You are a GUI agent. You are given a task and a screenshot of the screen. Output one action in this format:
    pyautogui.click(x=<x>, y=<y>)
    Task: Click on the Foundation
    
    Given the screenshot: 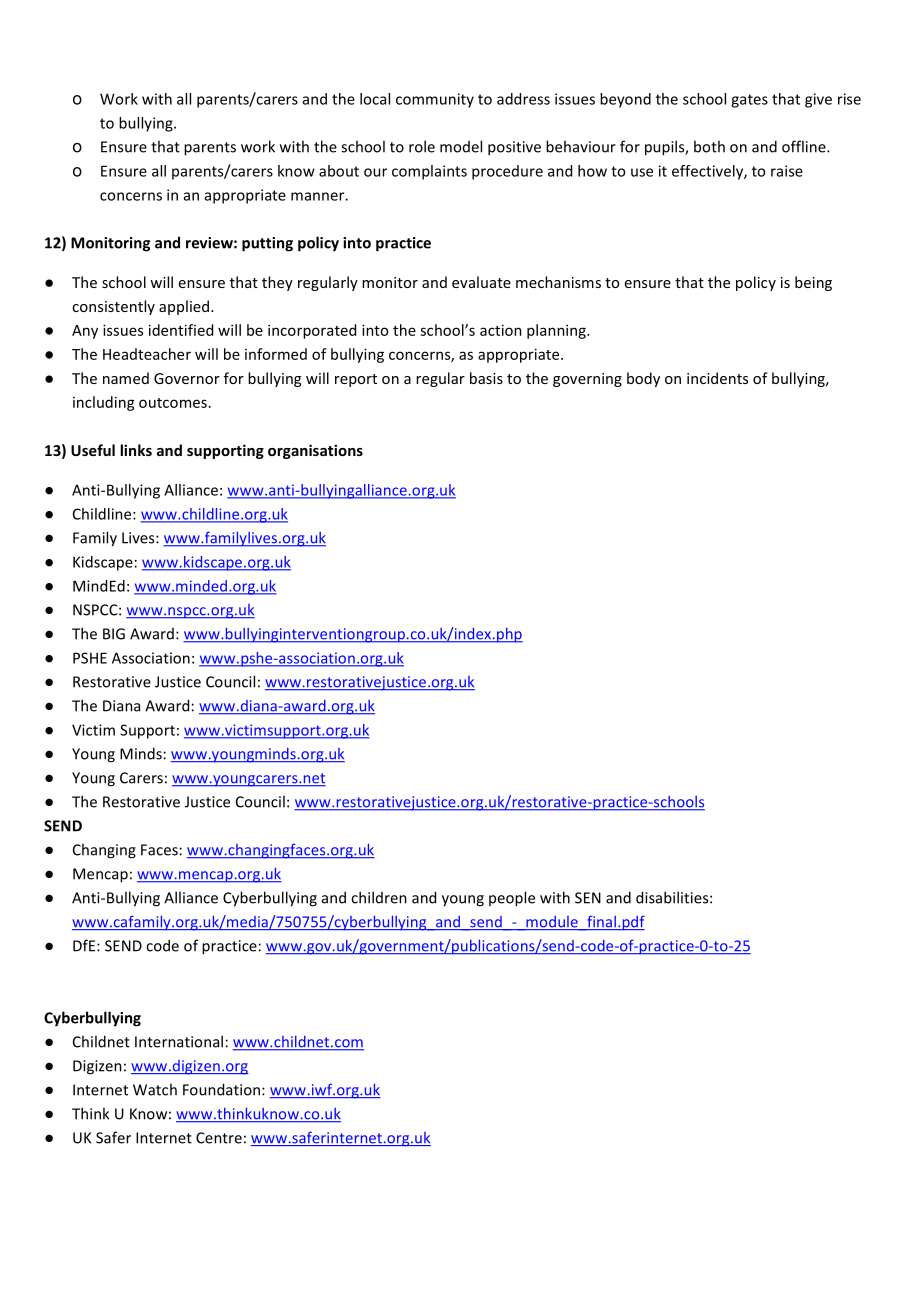 What is the action you would take?
    pyautogui.click(x=223, y=1089)
